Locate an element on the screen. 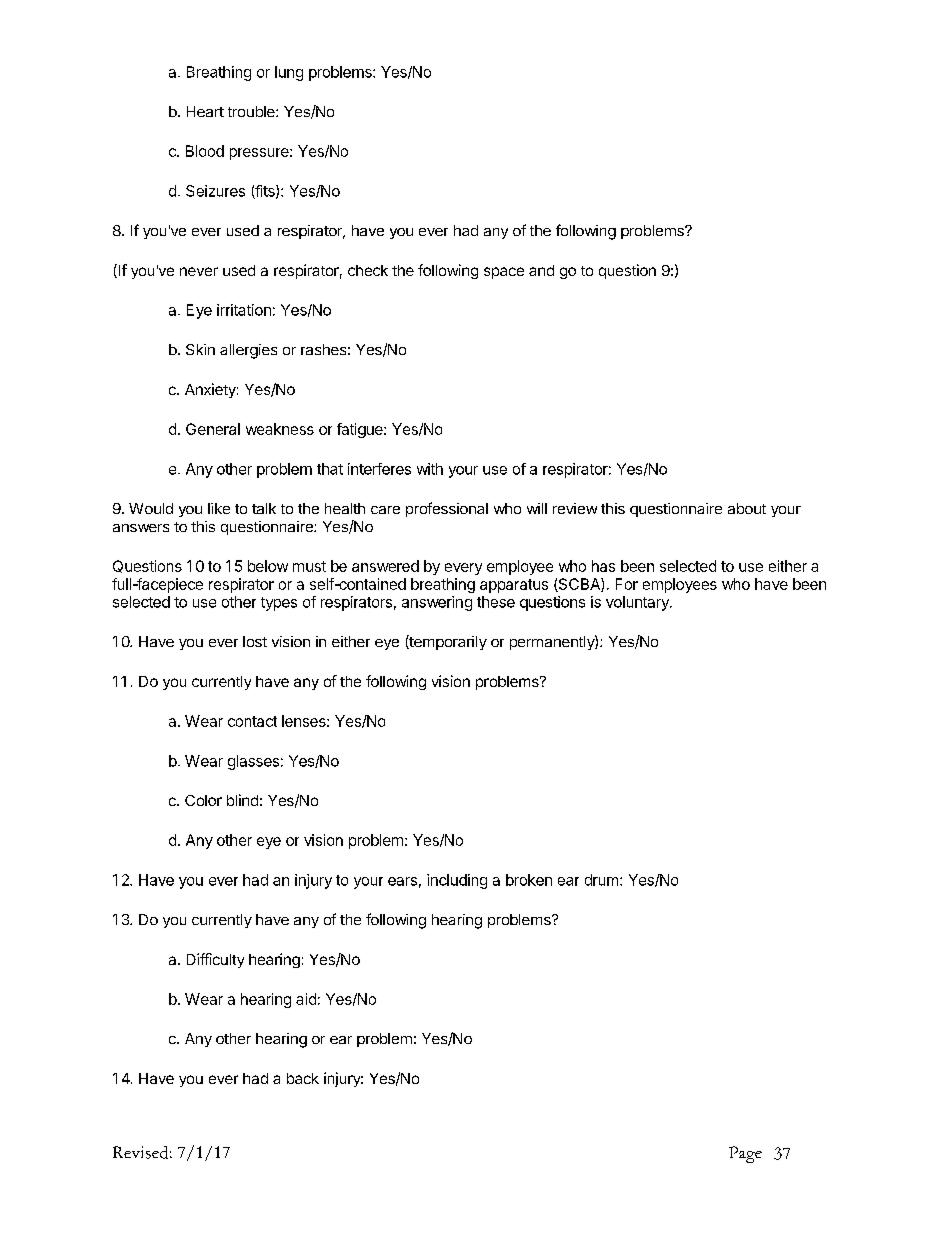 The image size is (952, 1233). Heart is located at coordinates (205, 111).
